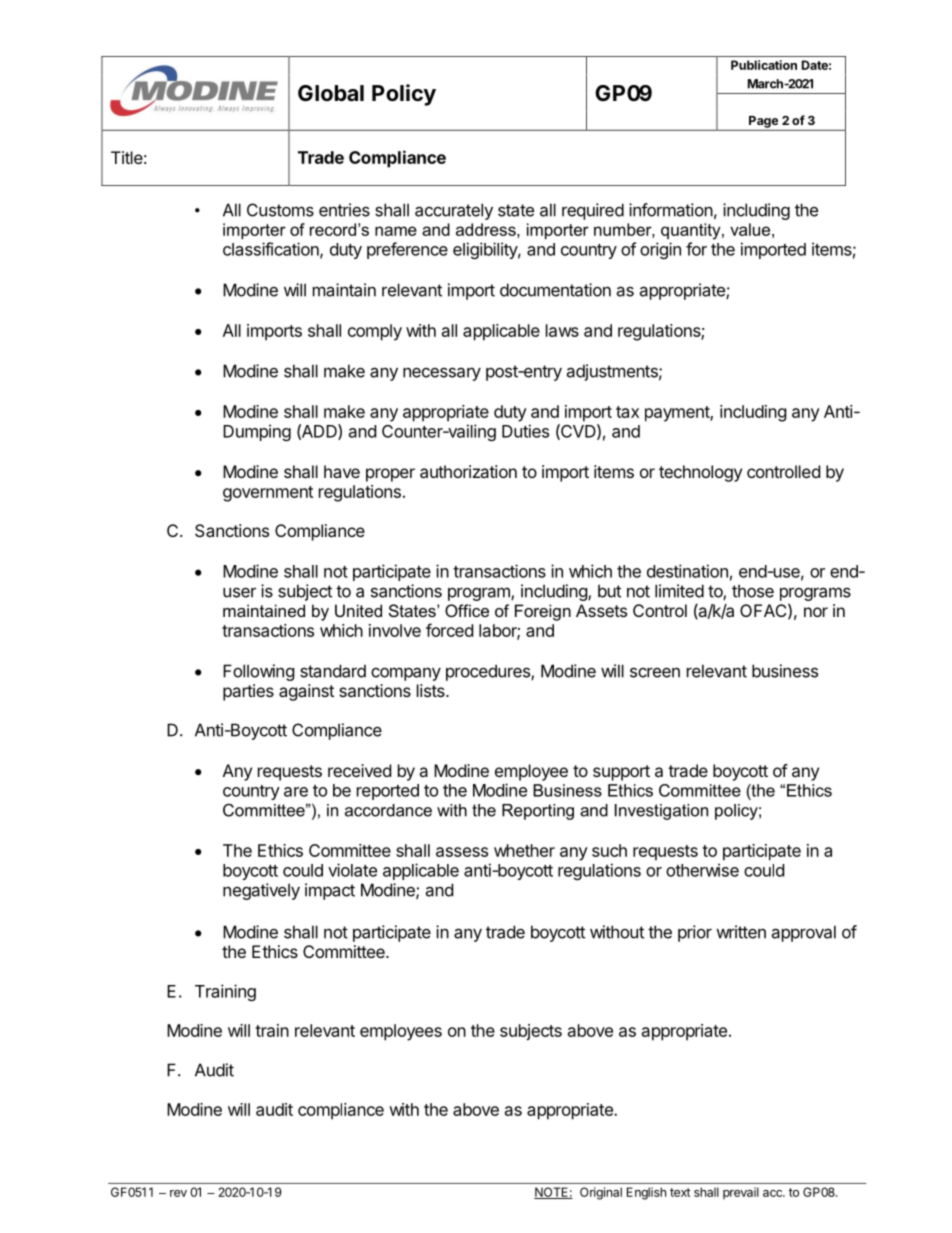 This page has width=952, height=1233. Describe the element at coordinates (552, 1193) in the page. I see `NOTE` at that location.
